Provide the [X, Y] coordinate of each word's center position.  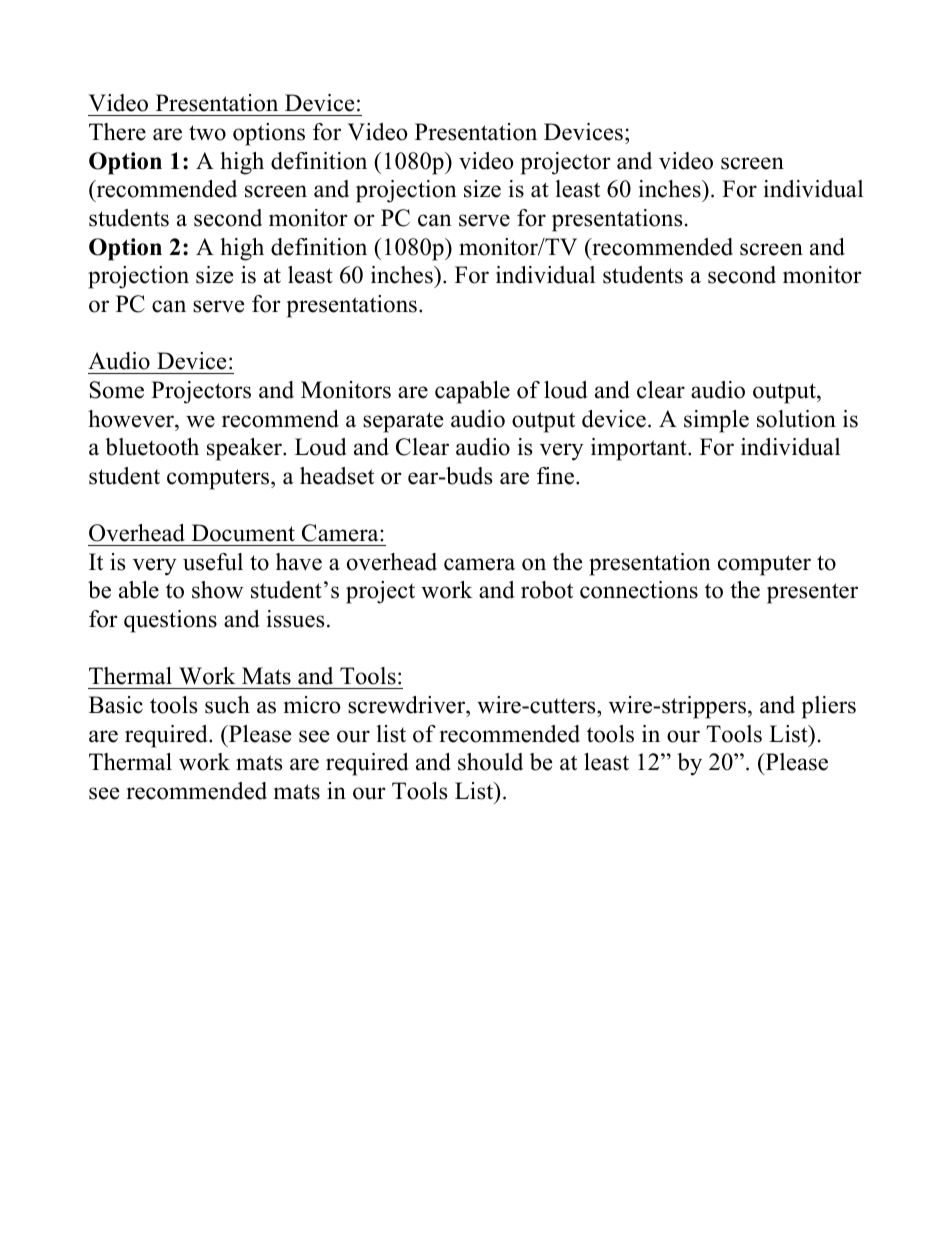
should [490, 762]
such [227, 705]
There [117, 132]
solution [796, 419]
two [207, 133]
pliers [829, 707]
